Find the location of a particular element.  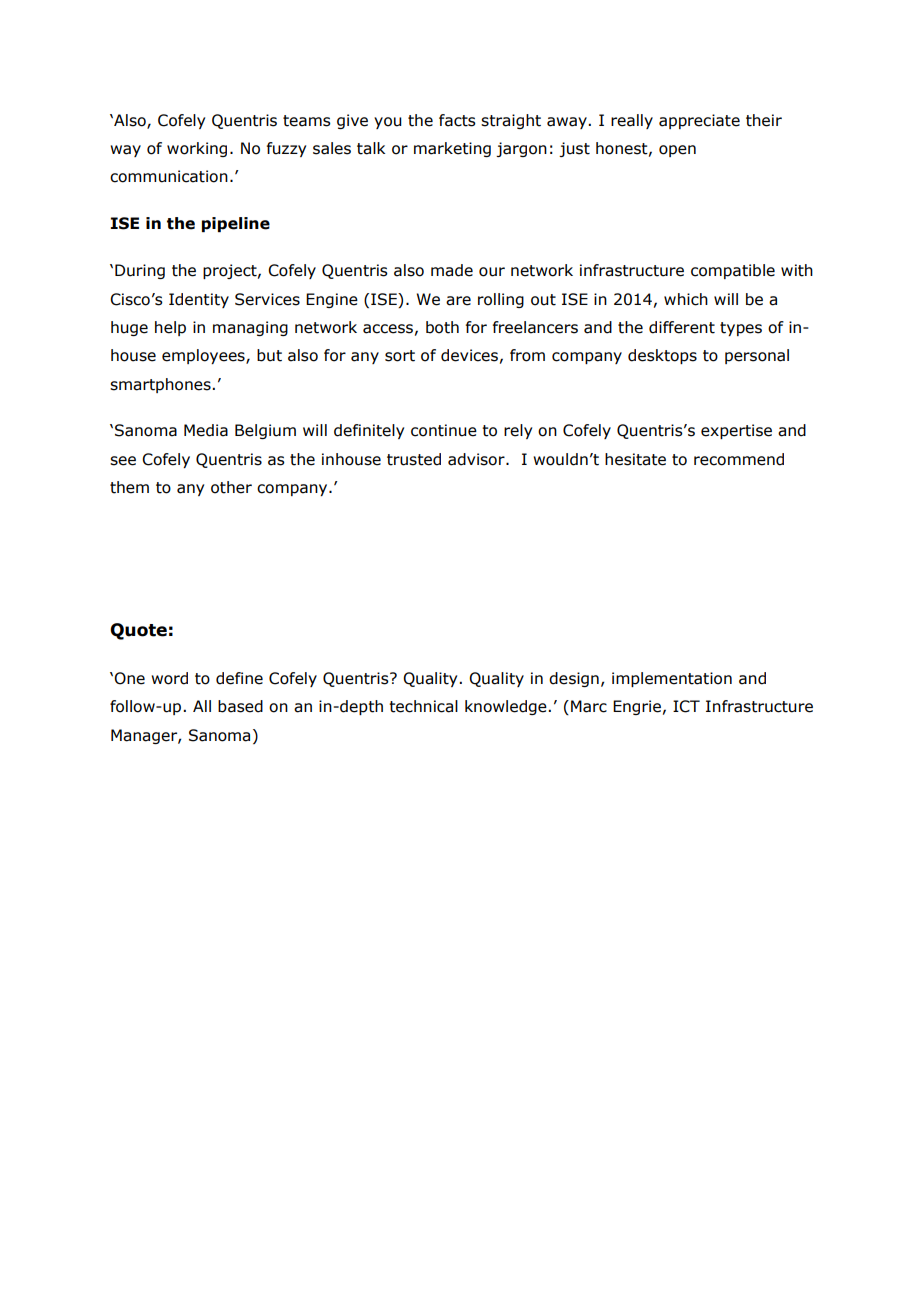

word is located at coordinates (169, 678).
